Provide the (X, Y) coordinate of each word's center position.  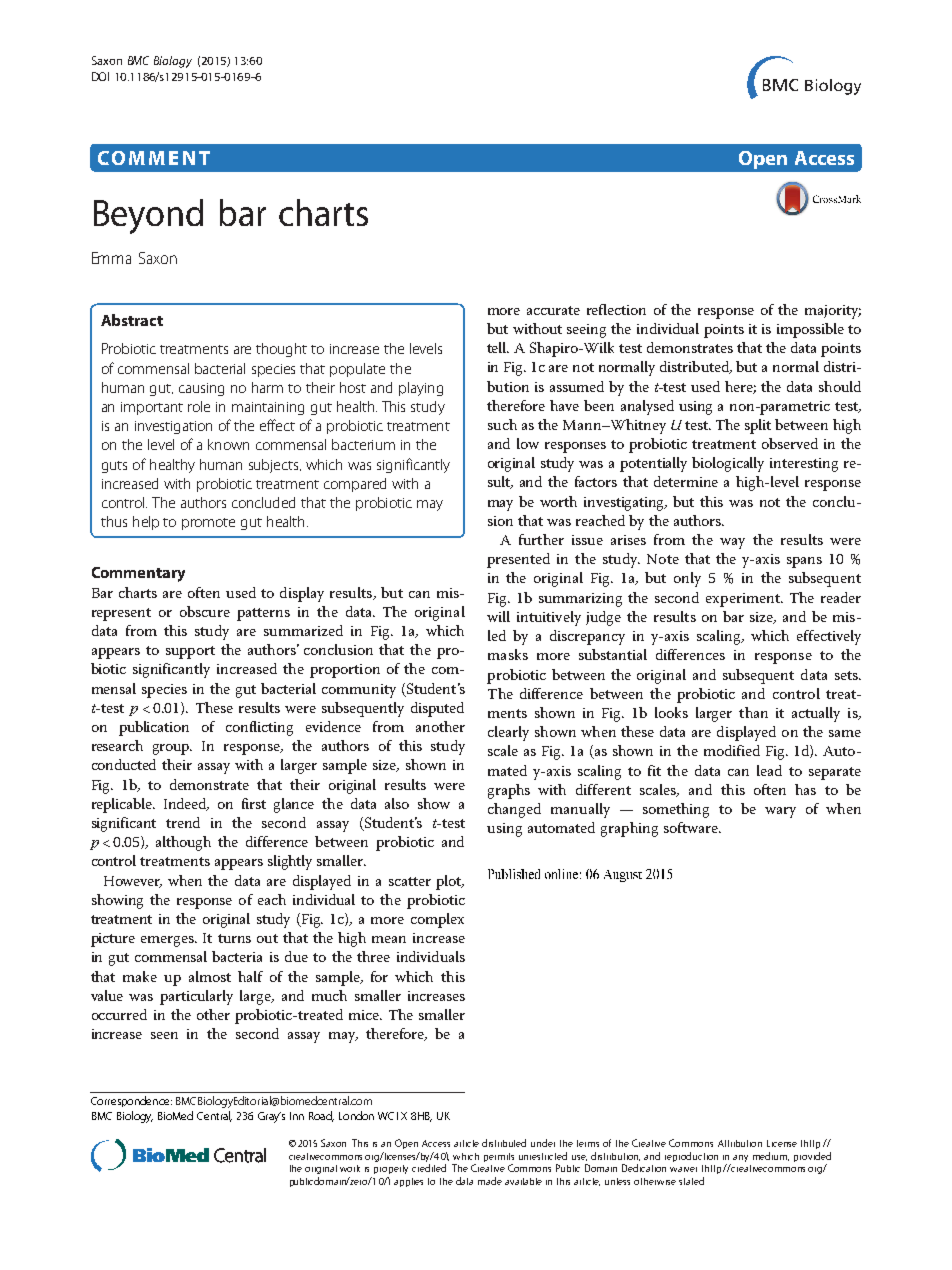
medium (771, 1156)
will (498, 616)
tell (498, 347)
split (758, 426)
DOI (100, 76)
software (692, 827)
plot (450, 882)
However (133, 882)
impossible (810, 330)
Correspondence (131, 1101)
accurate (553, 310)
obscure (205, 611)
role (199, 406)
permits (499, 1157)
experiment (744, 600)
